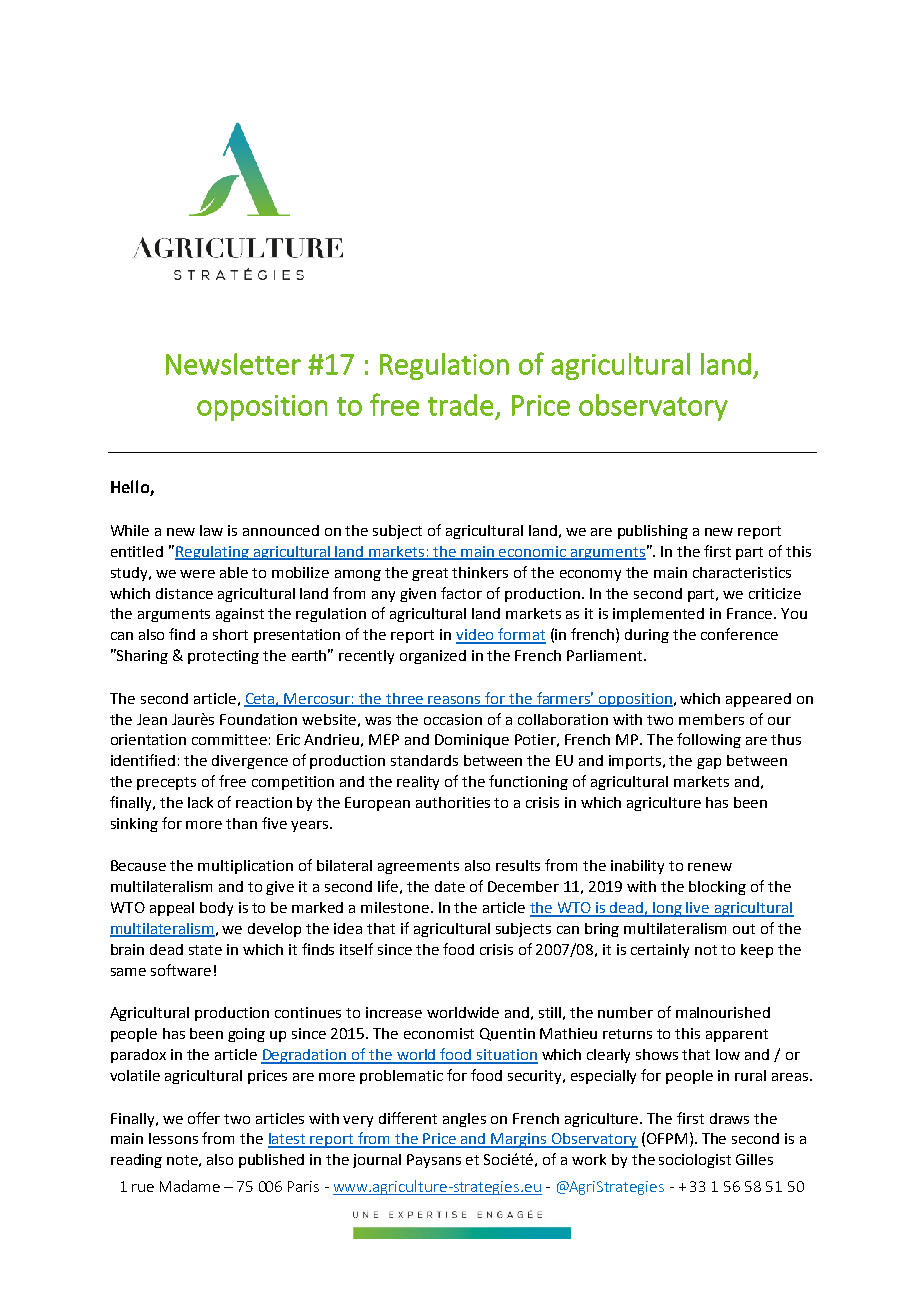 The width and height of the document is (924, 1308). What do you see at coordinates (190, 1186) in the document?
I see `Madame` at bounding box center [190, 1186].
